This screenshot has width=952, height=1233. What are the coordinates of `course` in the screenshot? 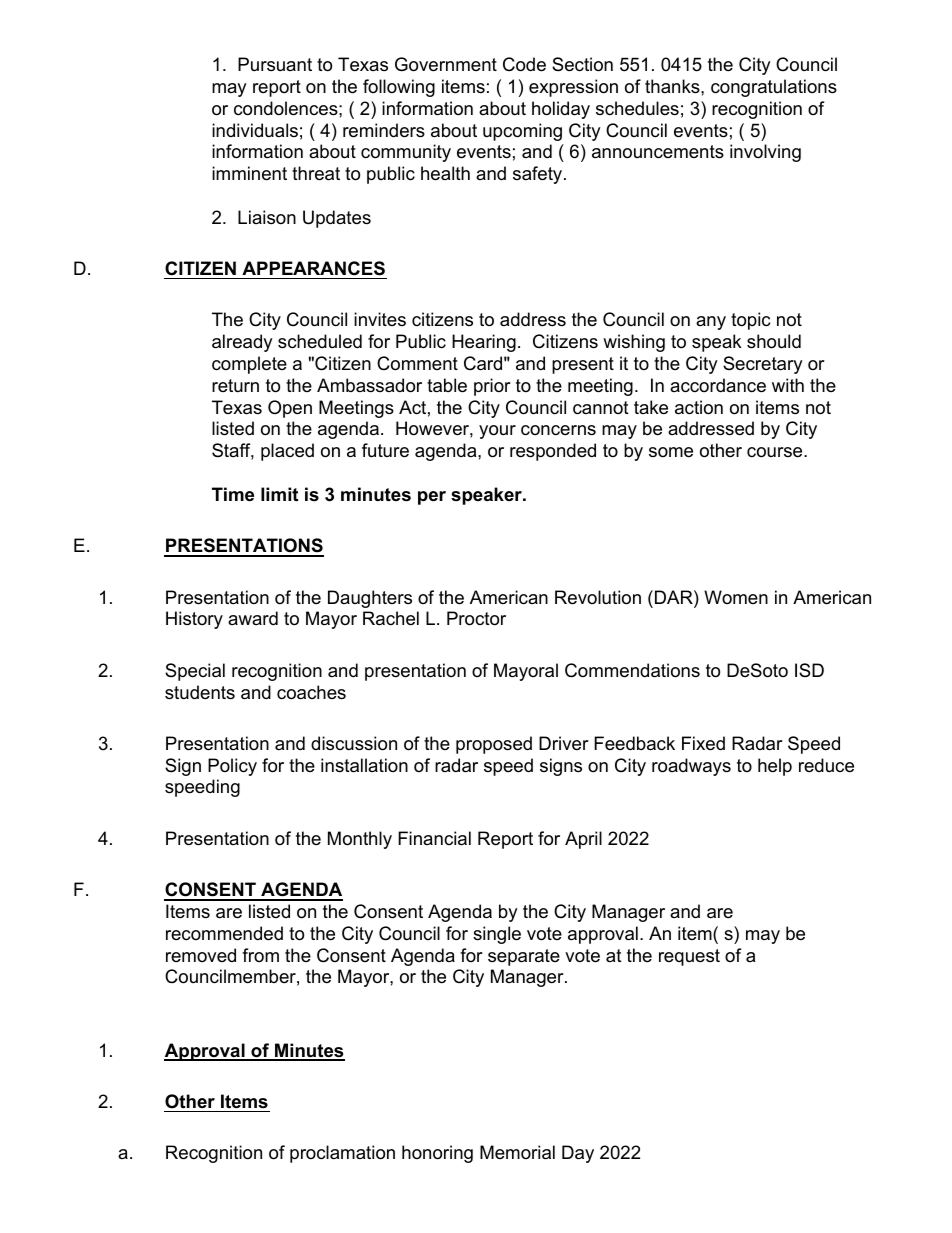 It's located at (776, 452).
